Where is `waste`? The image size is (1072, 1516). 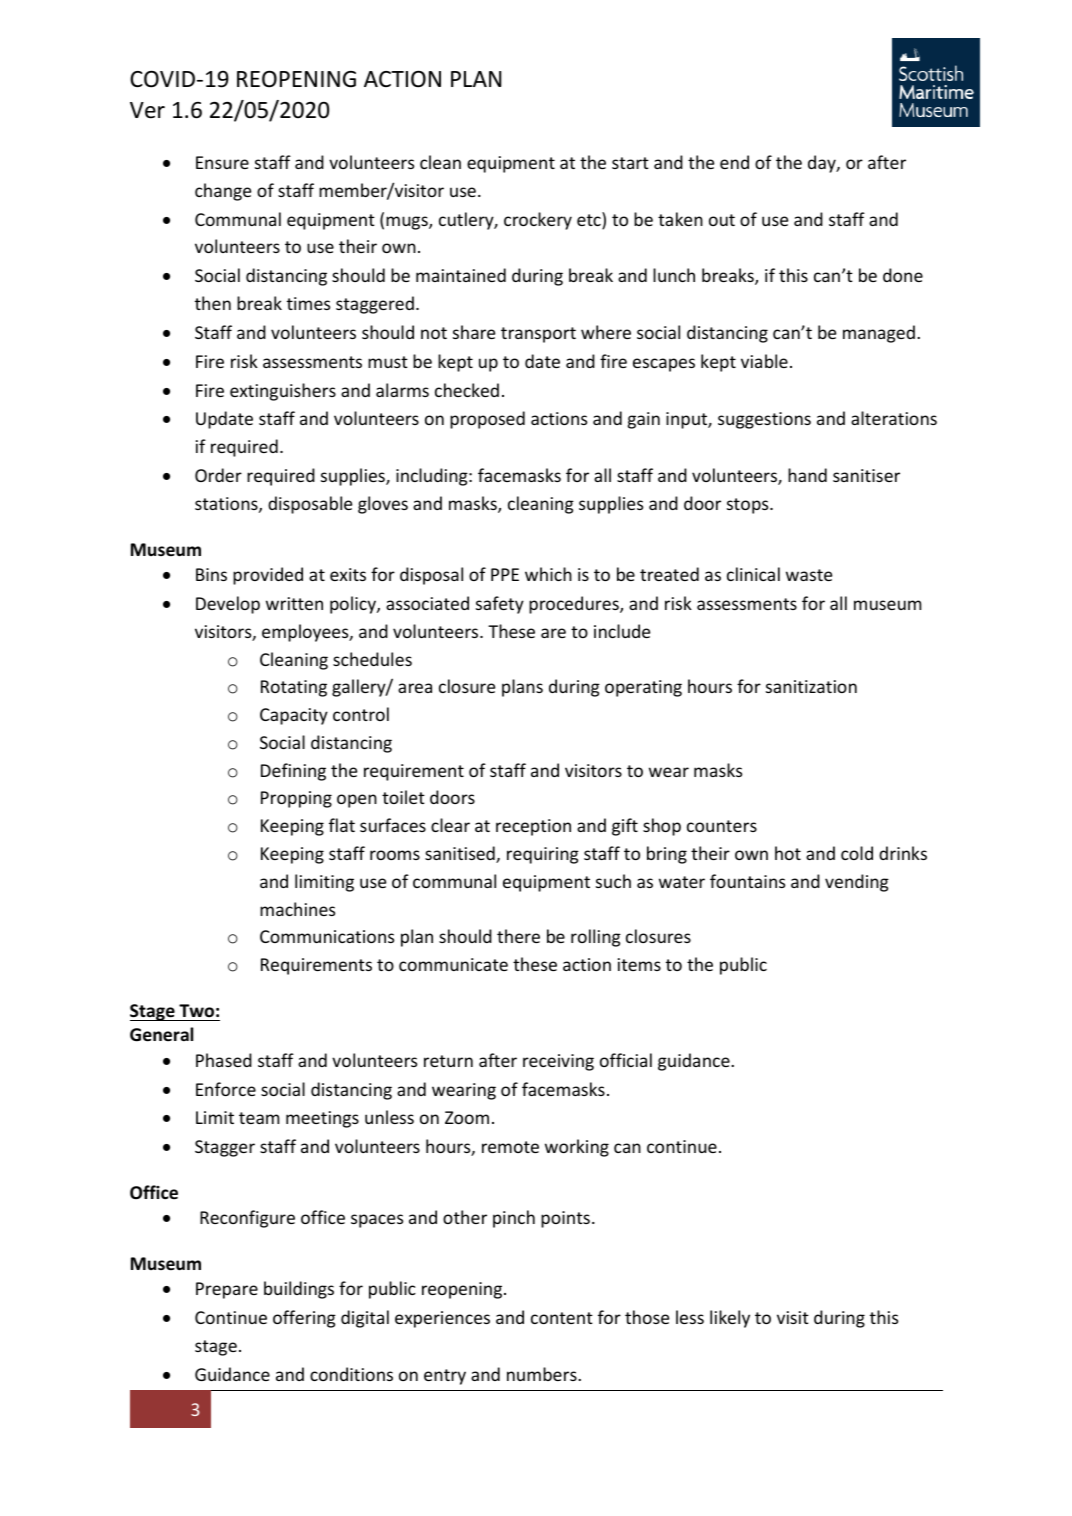
waste is located at coordinates (809, 575).
